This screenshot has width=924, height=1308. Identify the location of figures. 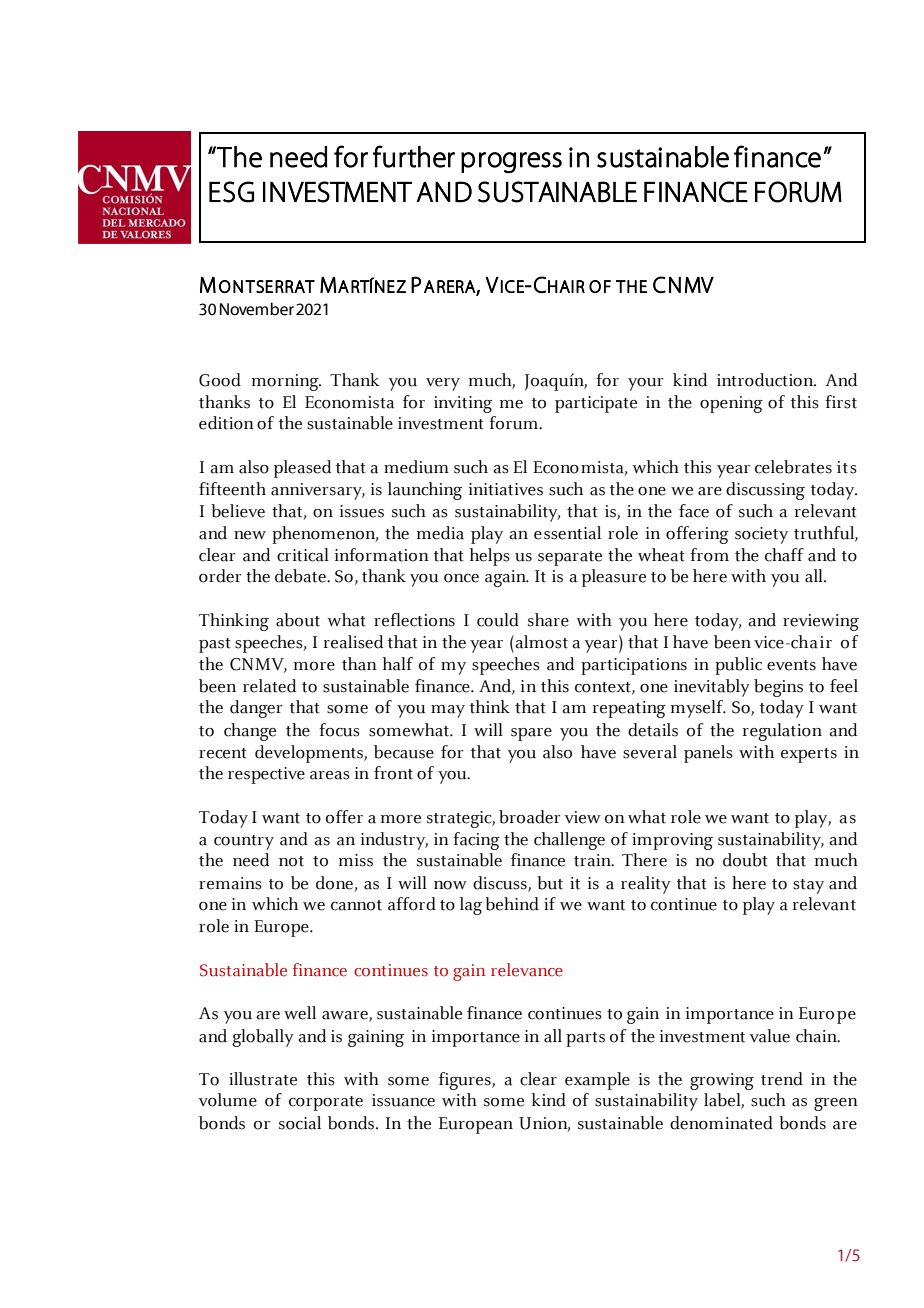
(466, 1081).
